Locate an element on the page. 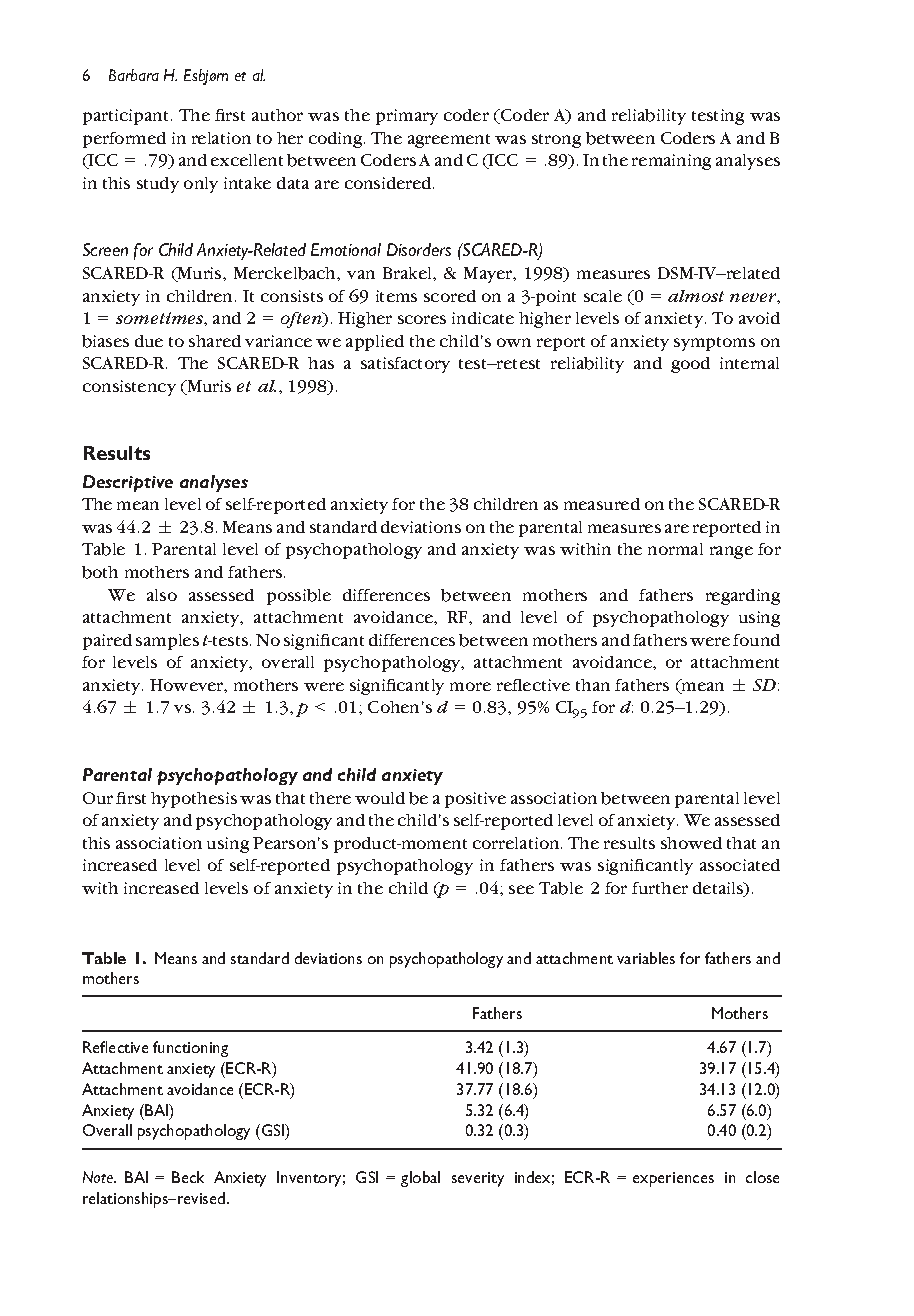 This image has height=1316, width=914. showed is located at coordinates (691, 843).
